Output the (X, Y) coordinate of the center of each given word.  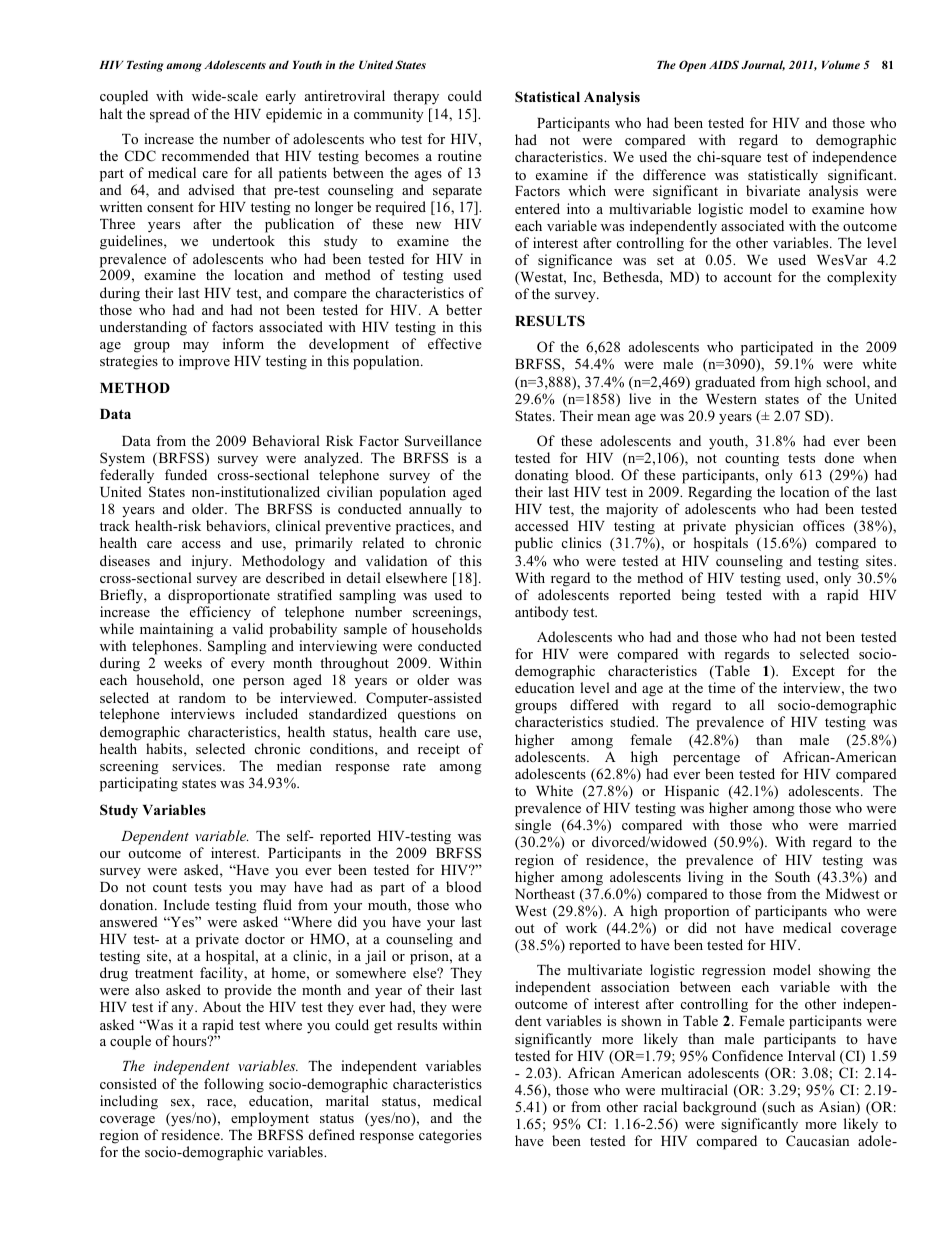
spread (170, 115)
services (198, 765)
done (839, 457)
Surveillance (443, 441)
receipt (439, 750)
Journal (763, 65)
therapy (416, 97)
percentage (706, 759)
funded (186, 474)
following (234, 1085)
